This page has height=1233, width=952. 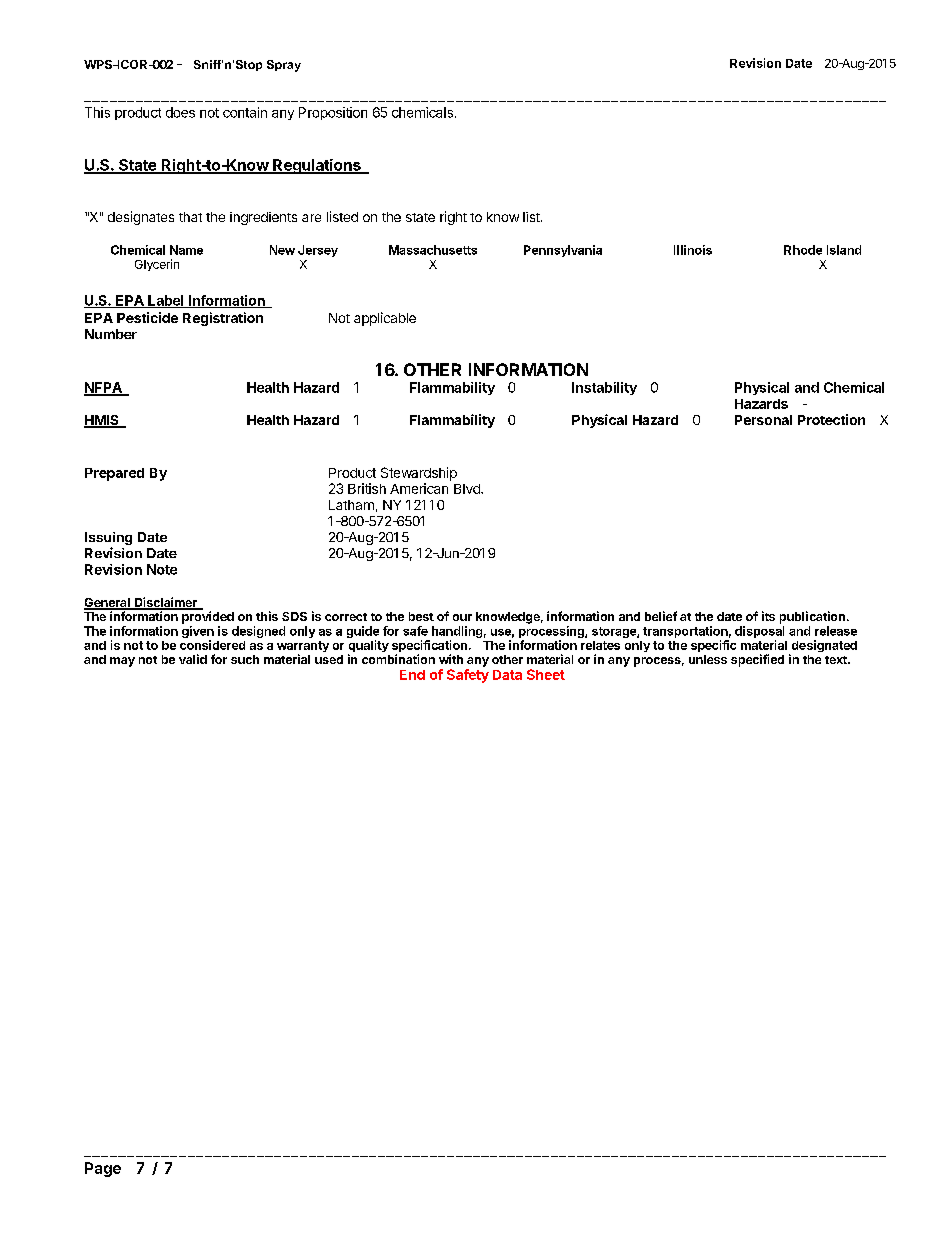 What do you see at coordinates (507, 675) in the page?
I see `Data` at bounding box center [507, 675].
